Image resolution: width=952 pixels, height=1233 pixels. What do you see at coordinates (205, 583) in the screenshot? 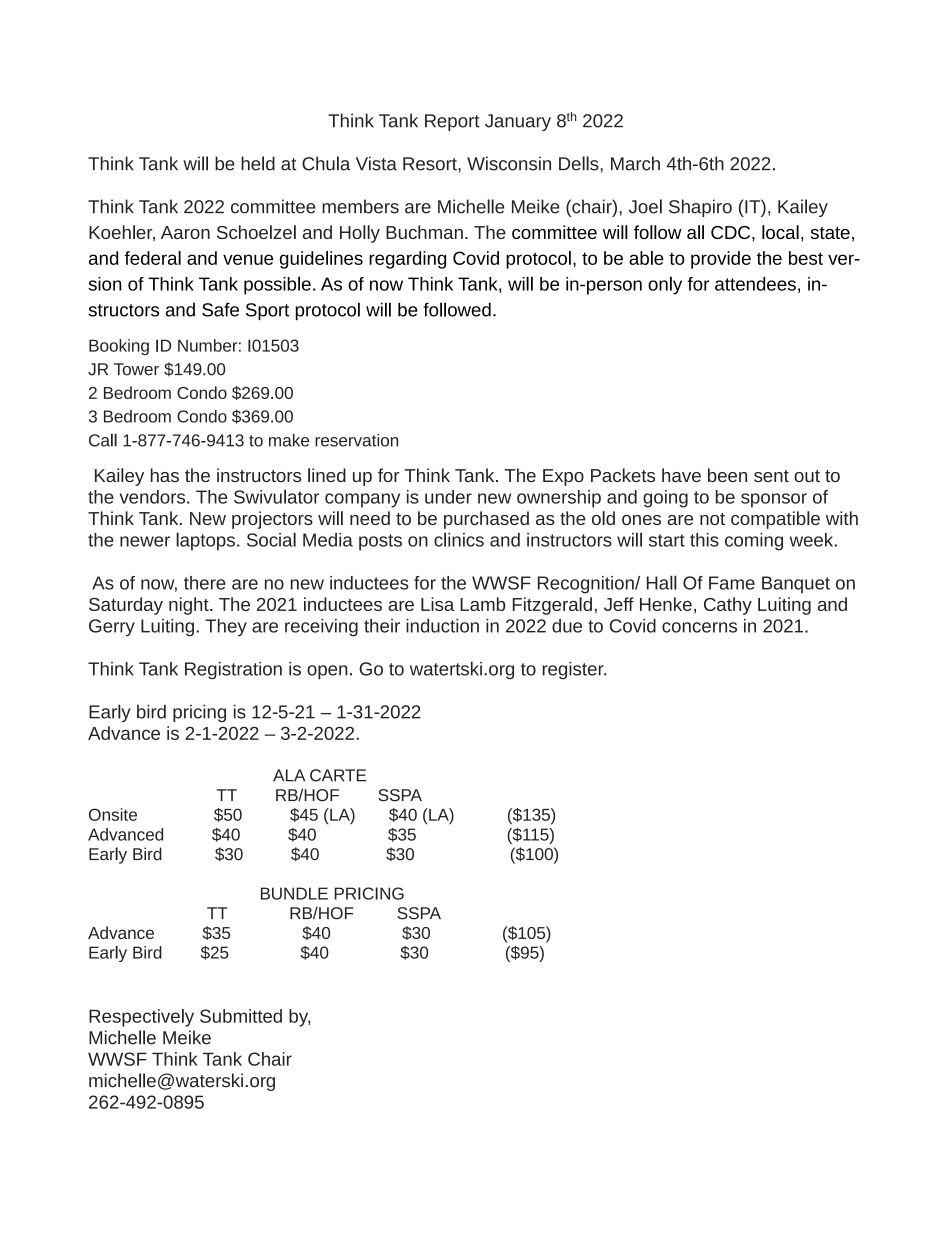
I see `there` at bounding box center [205, 583].
